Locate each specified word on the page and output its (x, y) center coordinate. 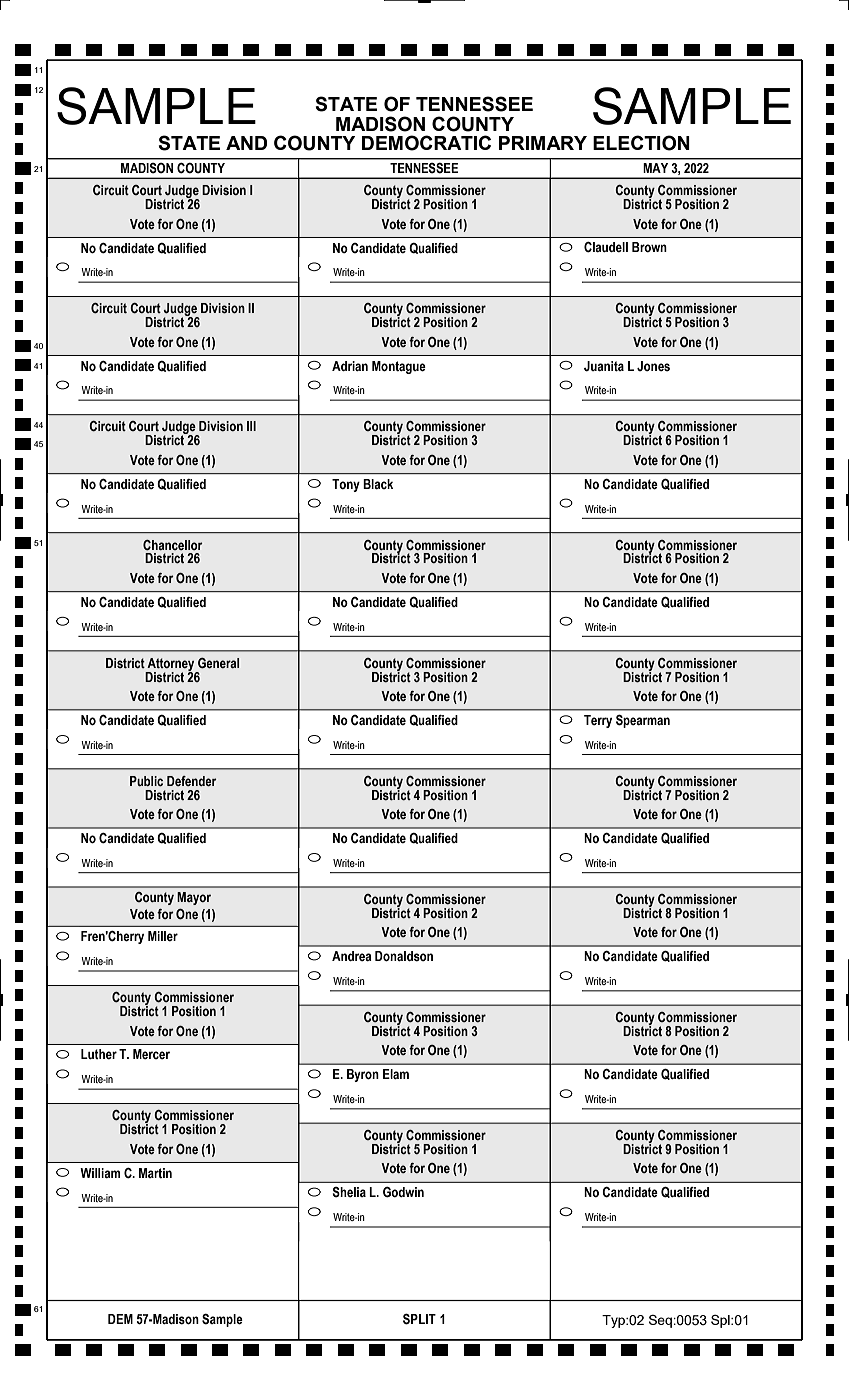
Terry (598, 721)
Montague (399, 367)
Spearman (643, 721)
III (251, 426)
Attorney (171, 665)
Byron (363, 1075)
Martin (155, 1173)
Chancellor (173, 545)
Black (378, 484)
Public (146, 781)
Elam (396, 1074)
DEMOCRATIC (426, 143)
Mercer (151, 1054)
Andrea (352, 956)
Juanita (604, 366)
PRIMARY (543, 143)
